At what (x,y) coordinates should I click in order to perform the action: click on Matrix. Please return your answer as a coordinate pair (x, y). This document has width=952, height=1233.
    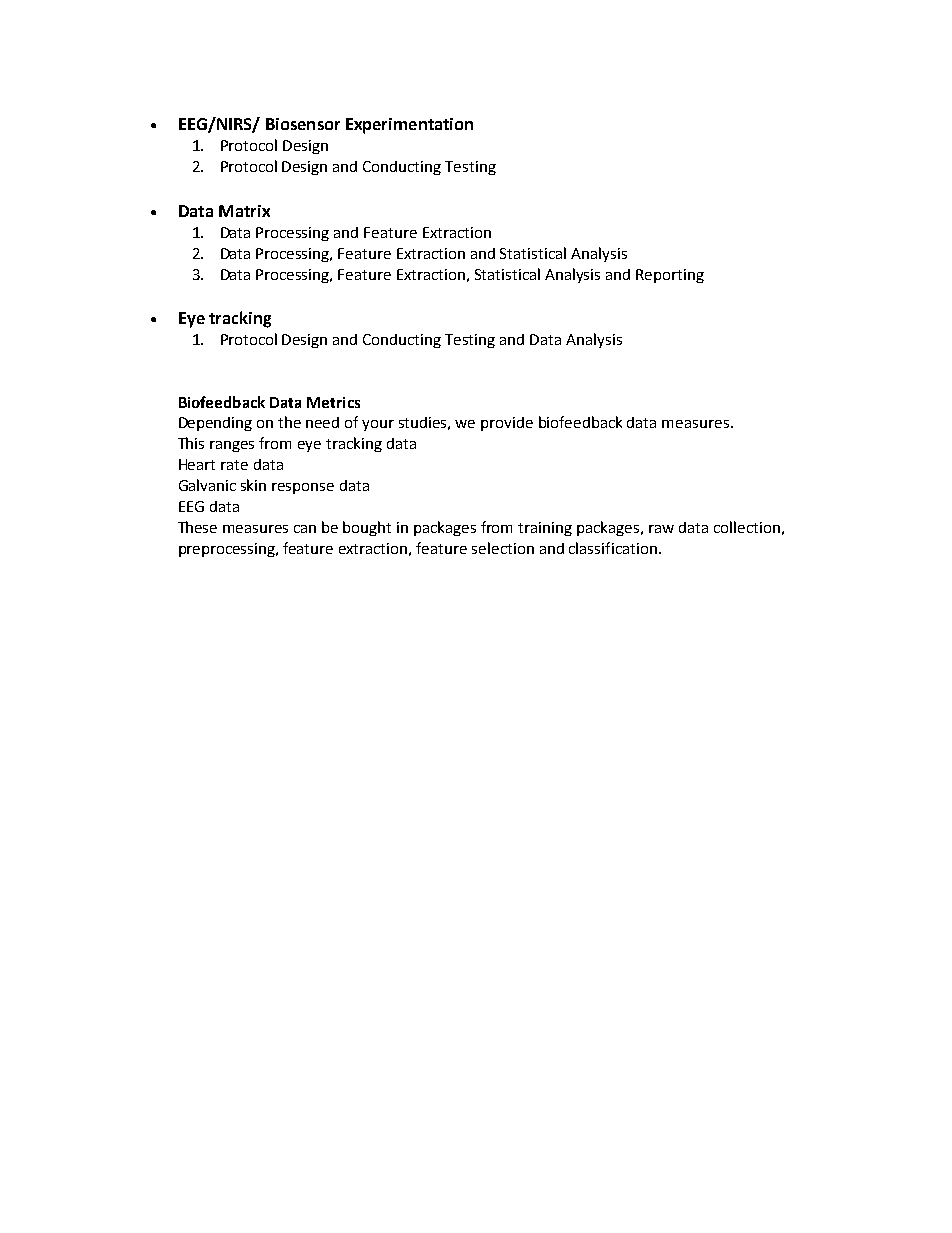
    Looking at the image, I should click on (244, 211).
